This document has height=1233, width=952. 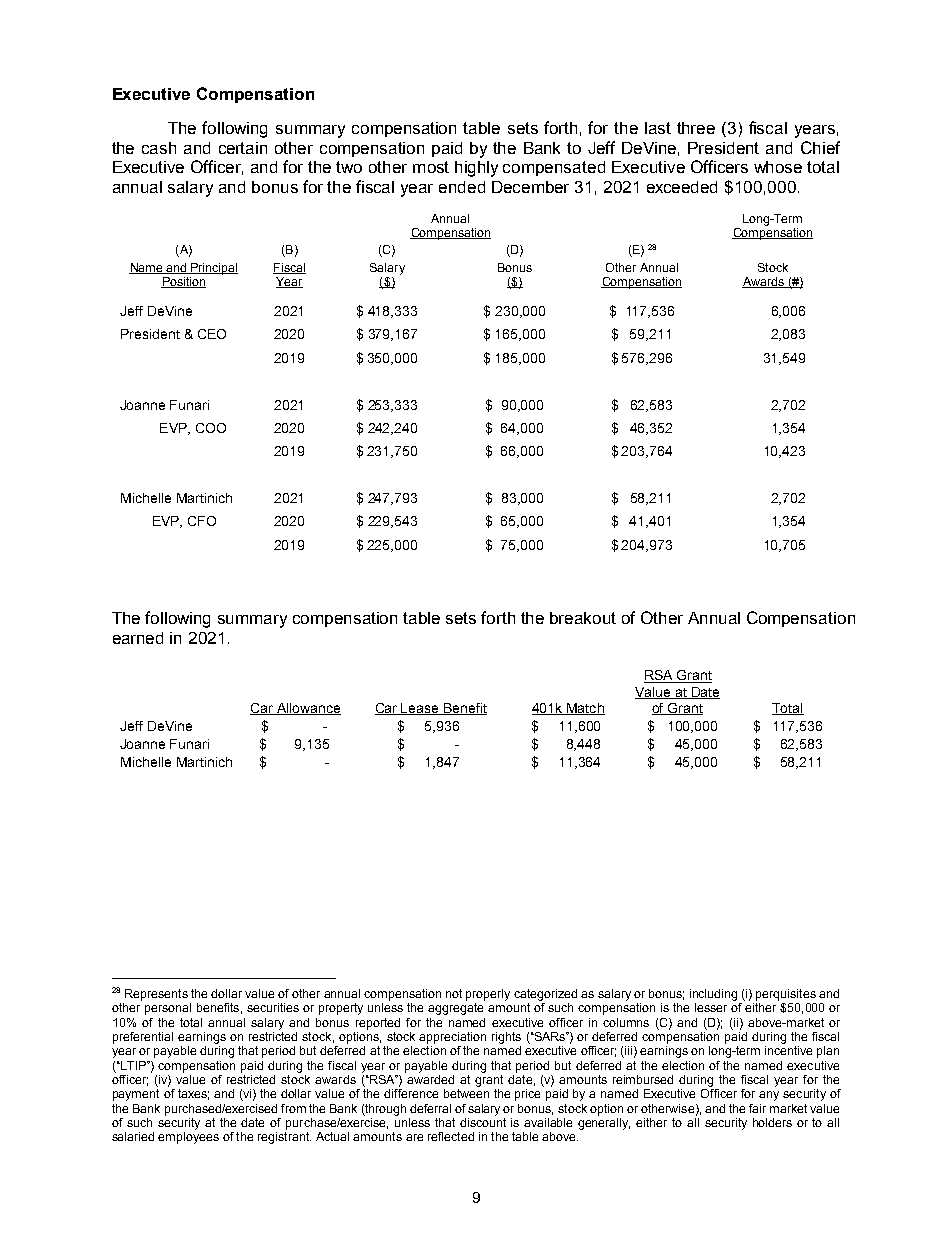 I want to click on including, so click(x=713, y=995).
